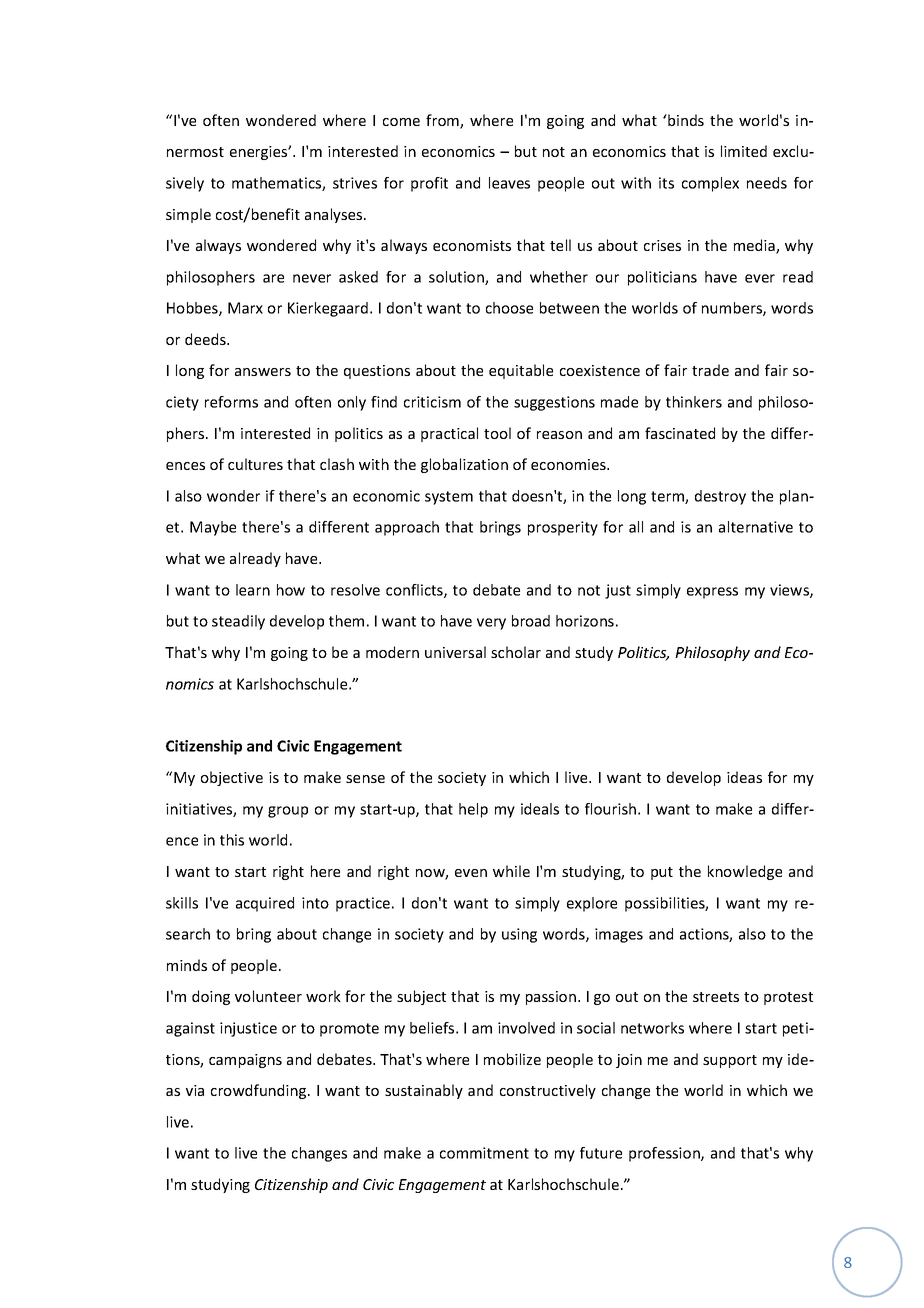  Describe the element at coordinates (260, 1091) in the page. I see `crowdfunding` at that location.
